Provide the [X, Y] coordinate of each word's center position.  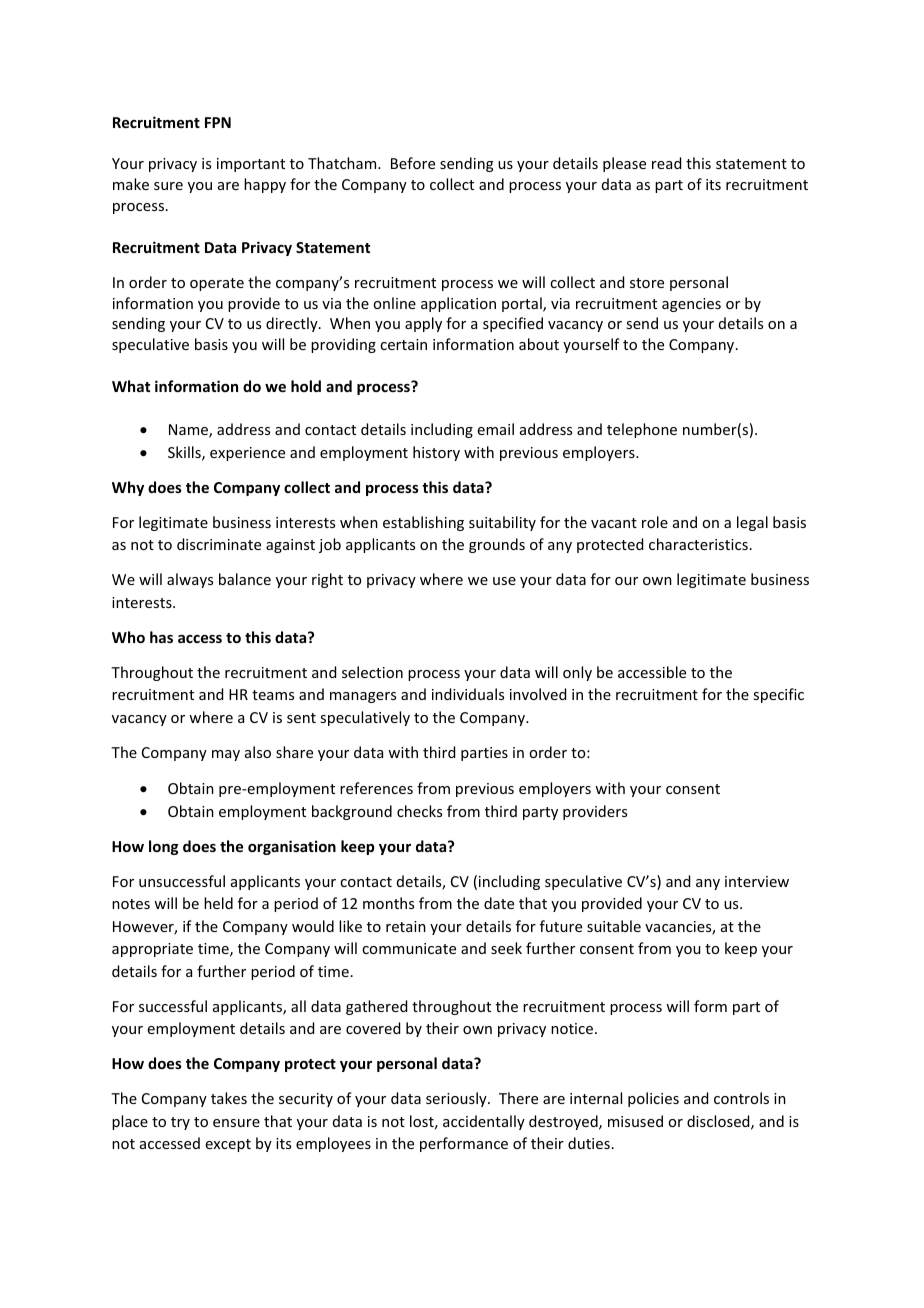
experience [247, 454]
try [180, 1123]
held [218, 903]
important [251, 165]
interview [757, 881]
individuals [468, 694]
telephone [642, 430]
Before [413, 163]
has [161, 637]
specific [778, 695]
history [436, 453]
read [666, 163]
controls [741, 1098]
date [499, 903]
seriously [457, 1099]
